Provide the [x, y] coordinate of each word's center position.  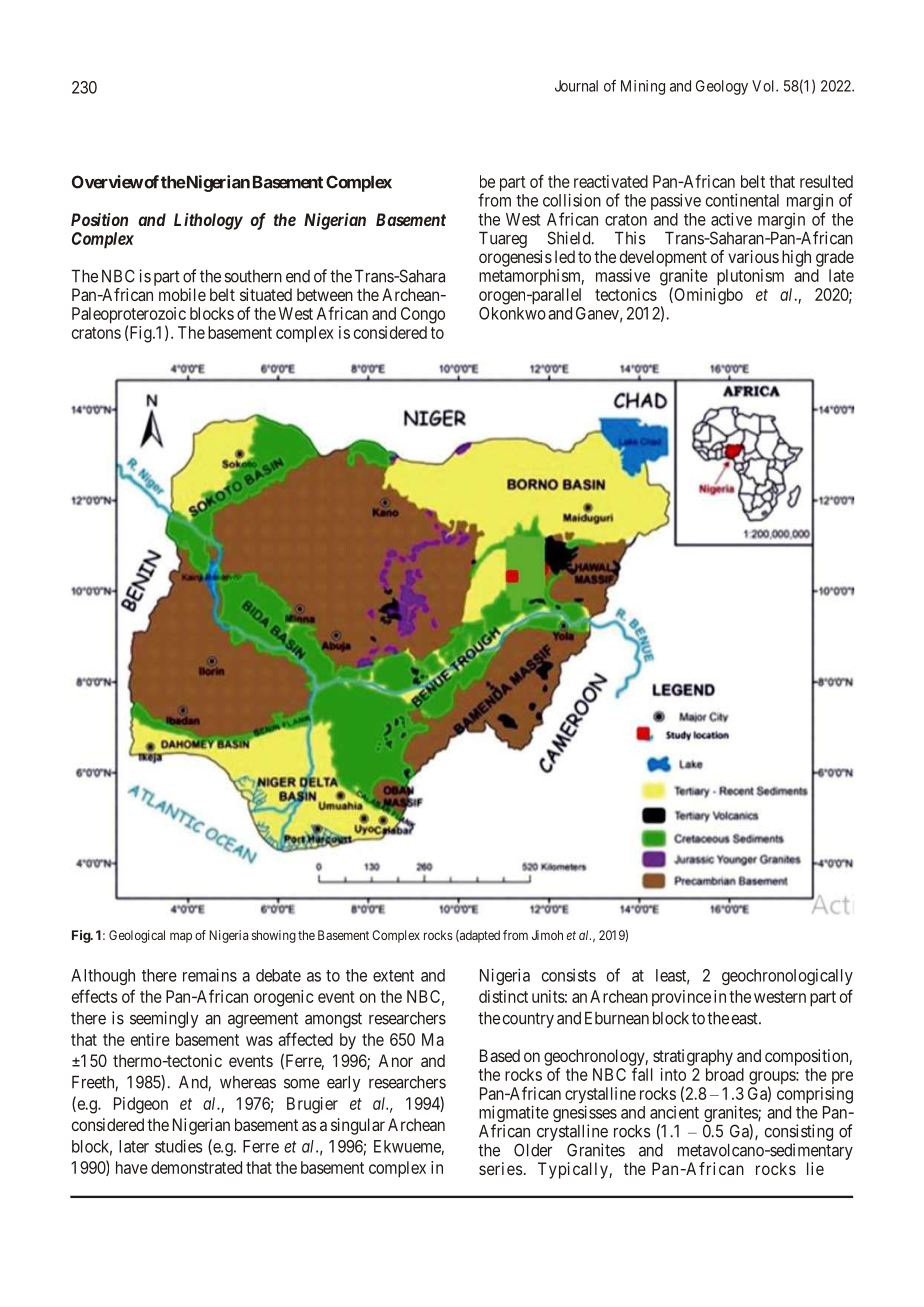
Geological [137, 936]
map [181, 937]
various [753, 256]
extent [393, 976]
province [681, 998]
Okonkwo [512, 313]
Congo [423, 315]
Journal [576, 86]
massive [623, 275]
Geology [722, 87]
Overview [107, 182]
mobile [182, 294]
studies [179, 1146]
